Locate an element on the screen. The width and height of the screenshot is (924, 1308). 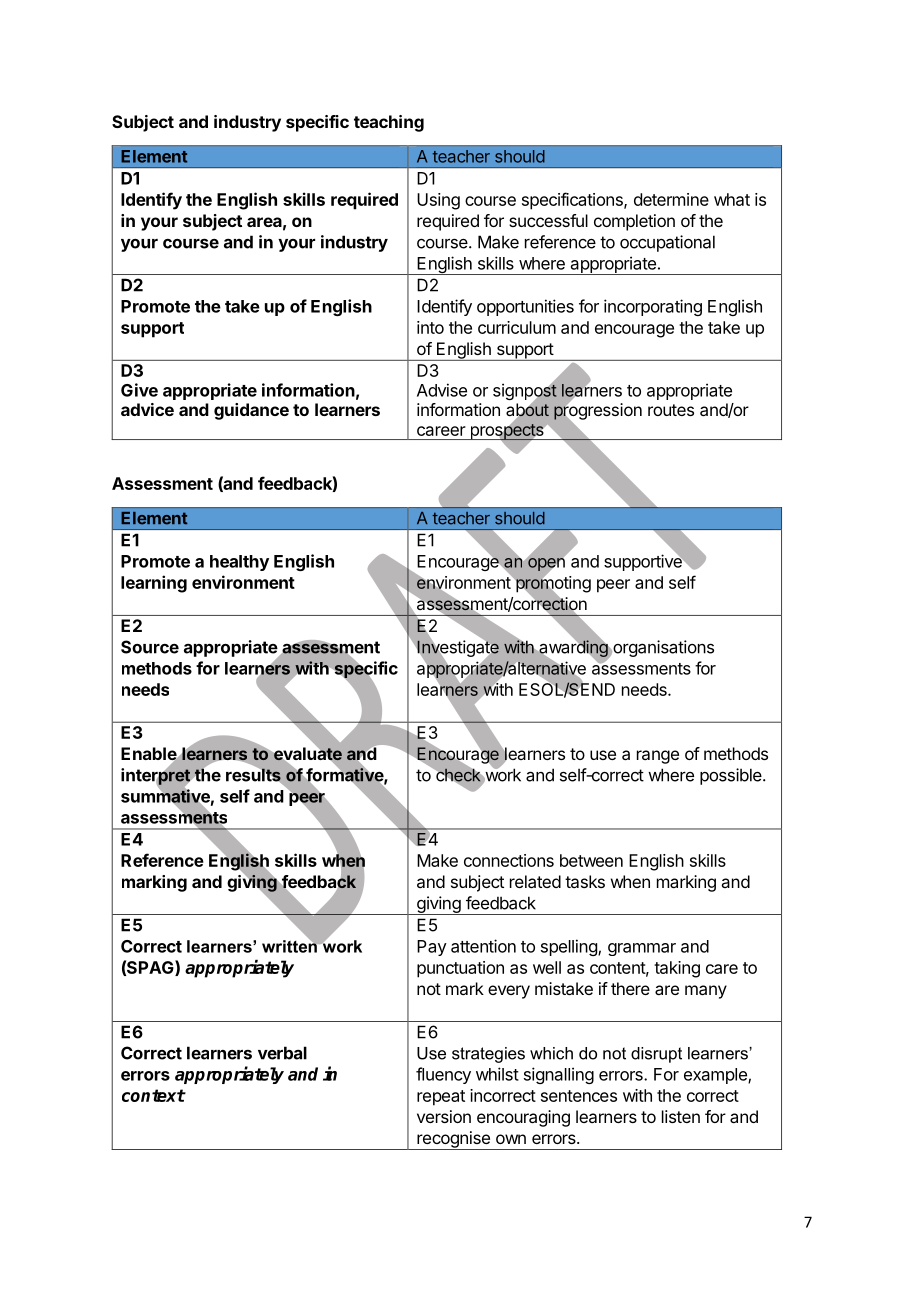
range is located at coordinates (658, 757).
